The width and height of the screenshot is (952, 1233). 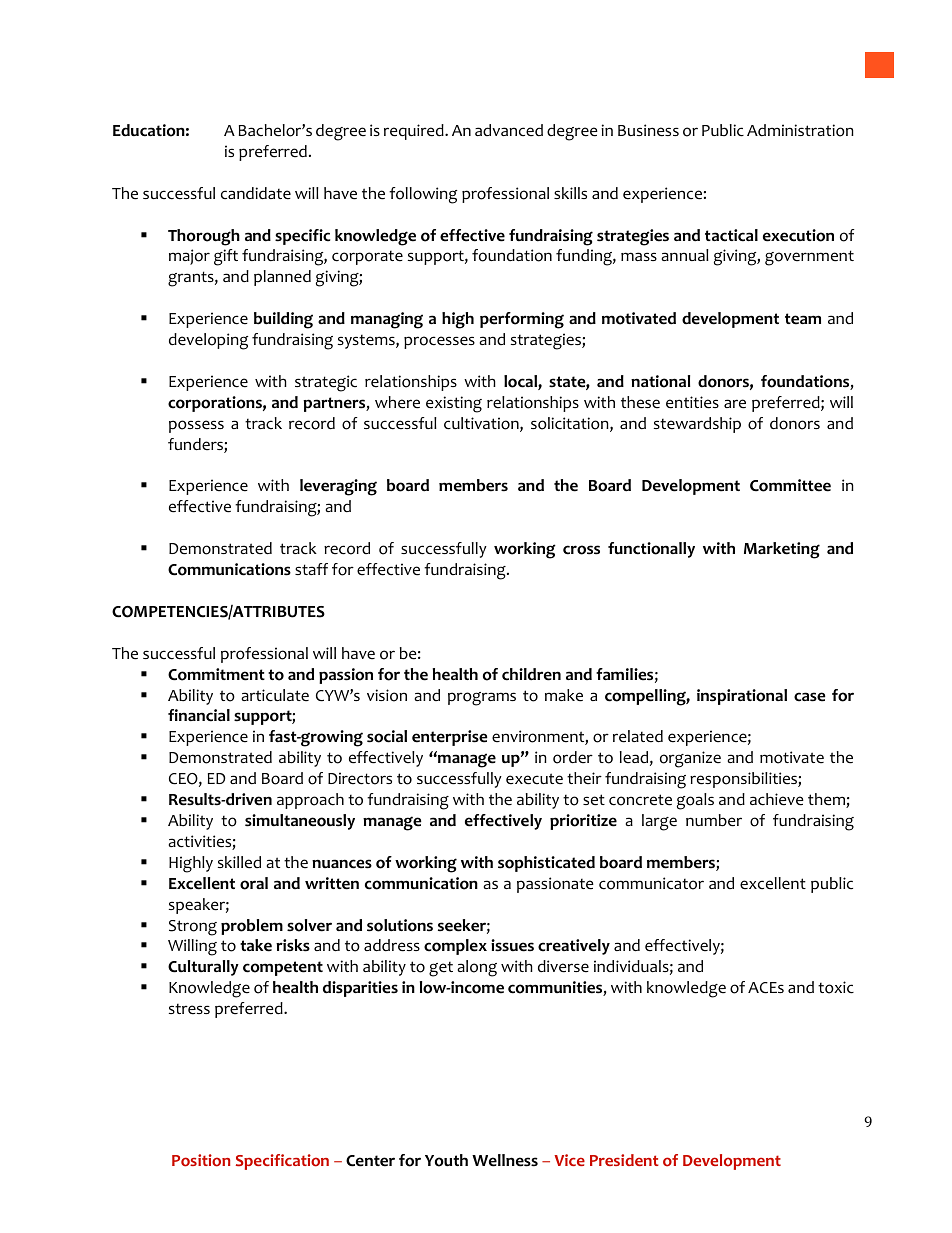 What do you see at coordinates (201, 1160) in the screenshot?
I see `Position` at bounding box center [201, 1160].
